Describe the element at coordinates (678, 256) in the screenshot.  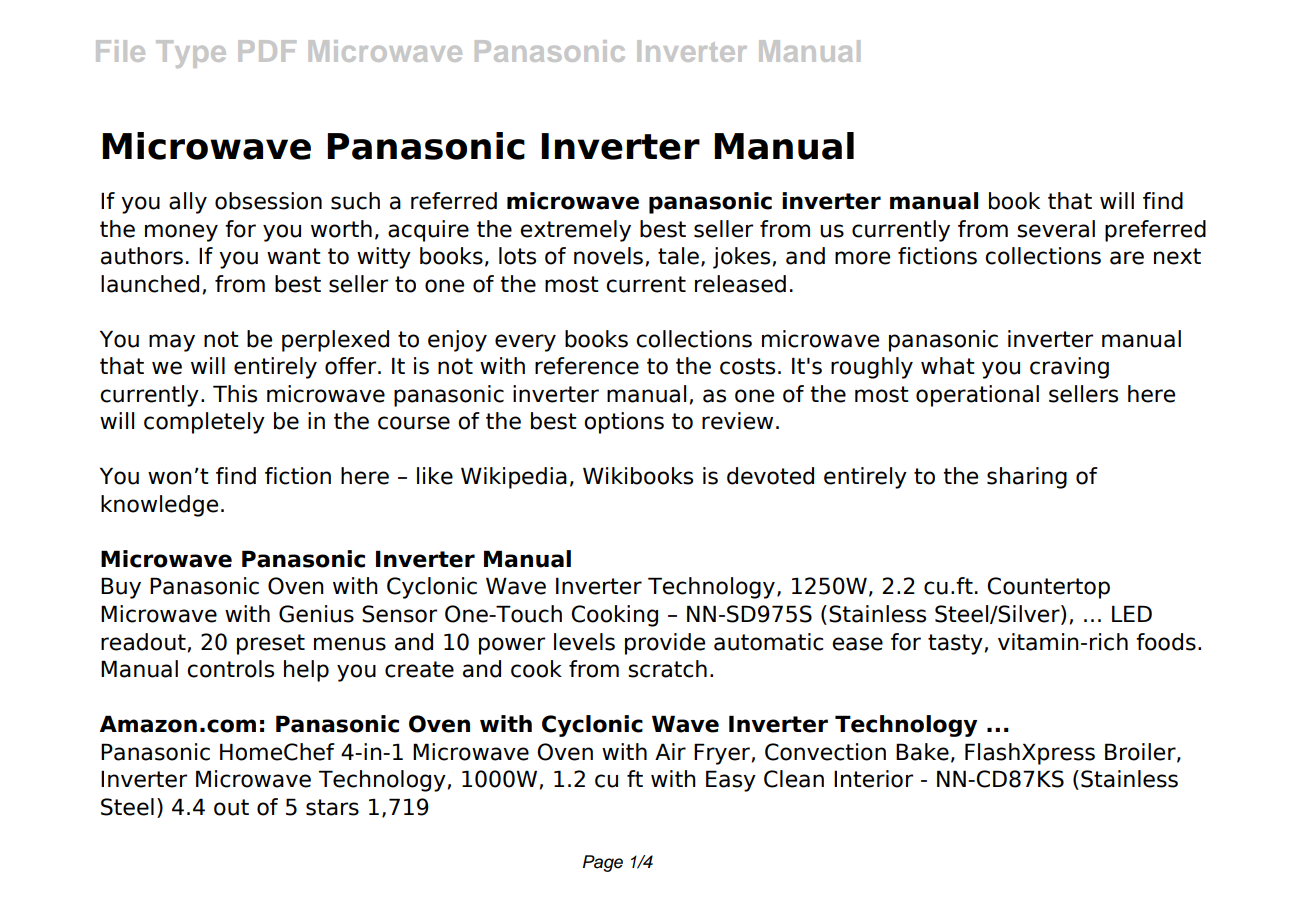
I see `tale` at that location.
